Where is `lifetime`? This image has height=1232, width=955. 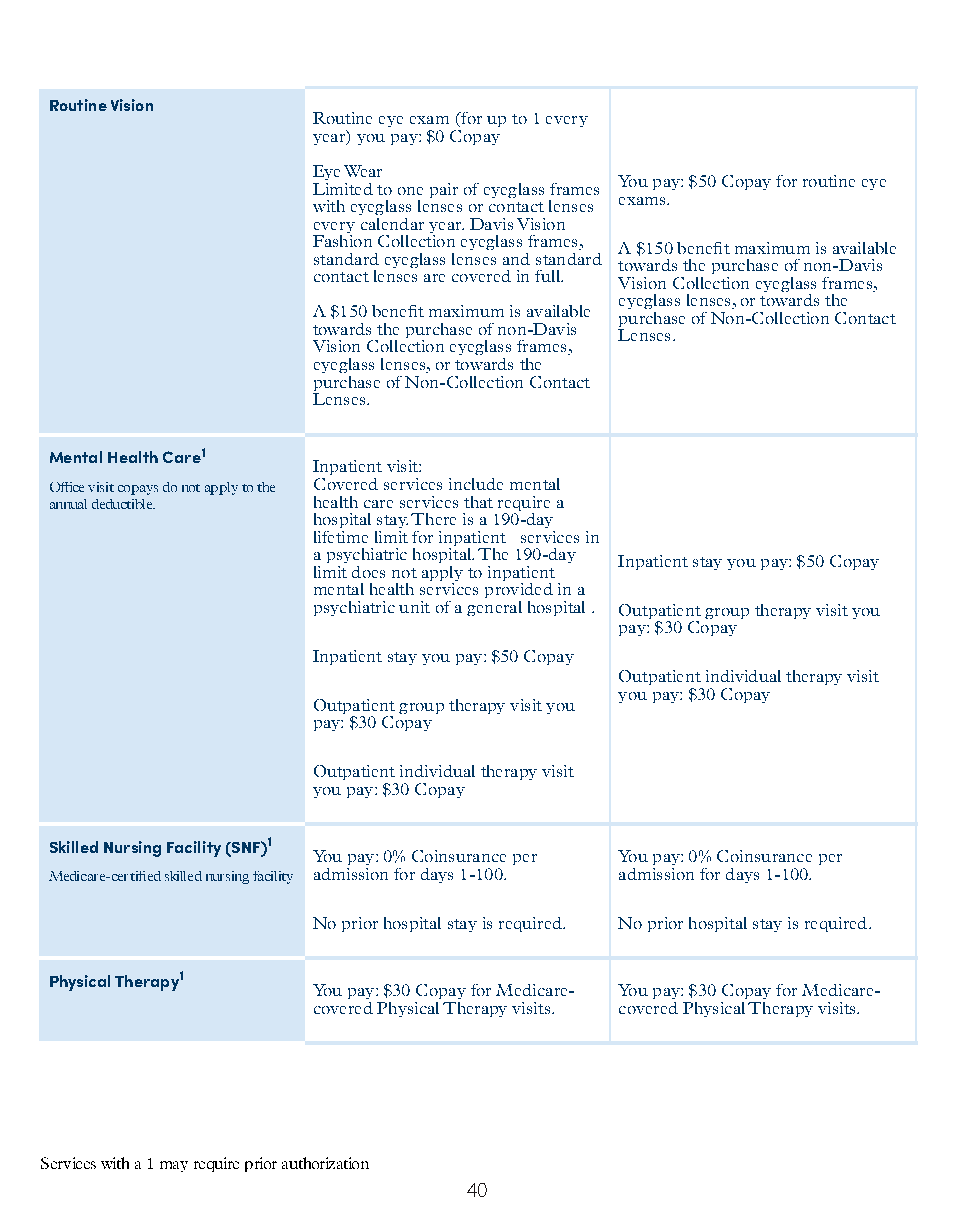
lifetime is located at coordinates (341, 537).
